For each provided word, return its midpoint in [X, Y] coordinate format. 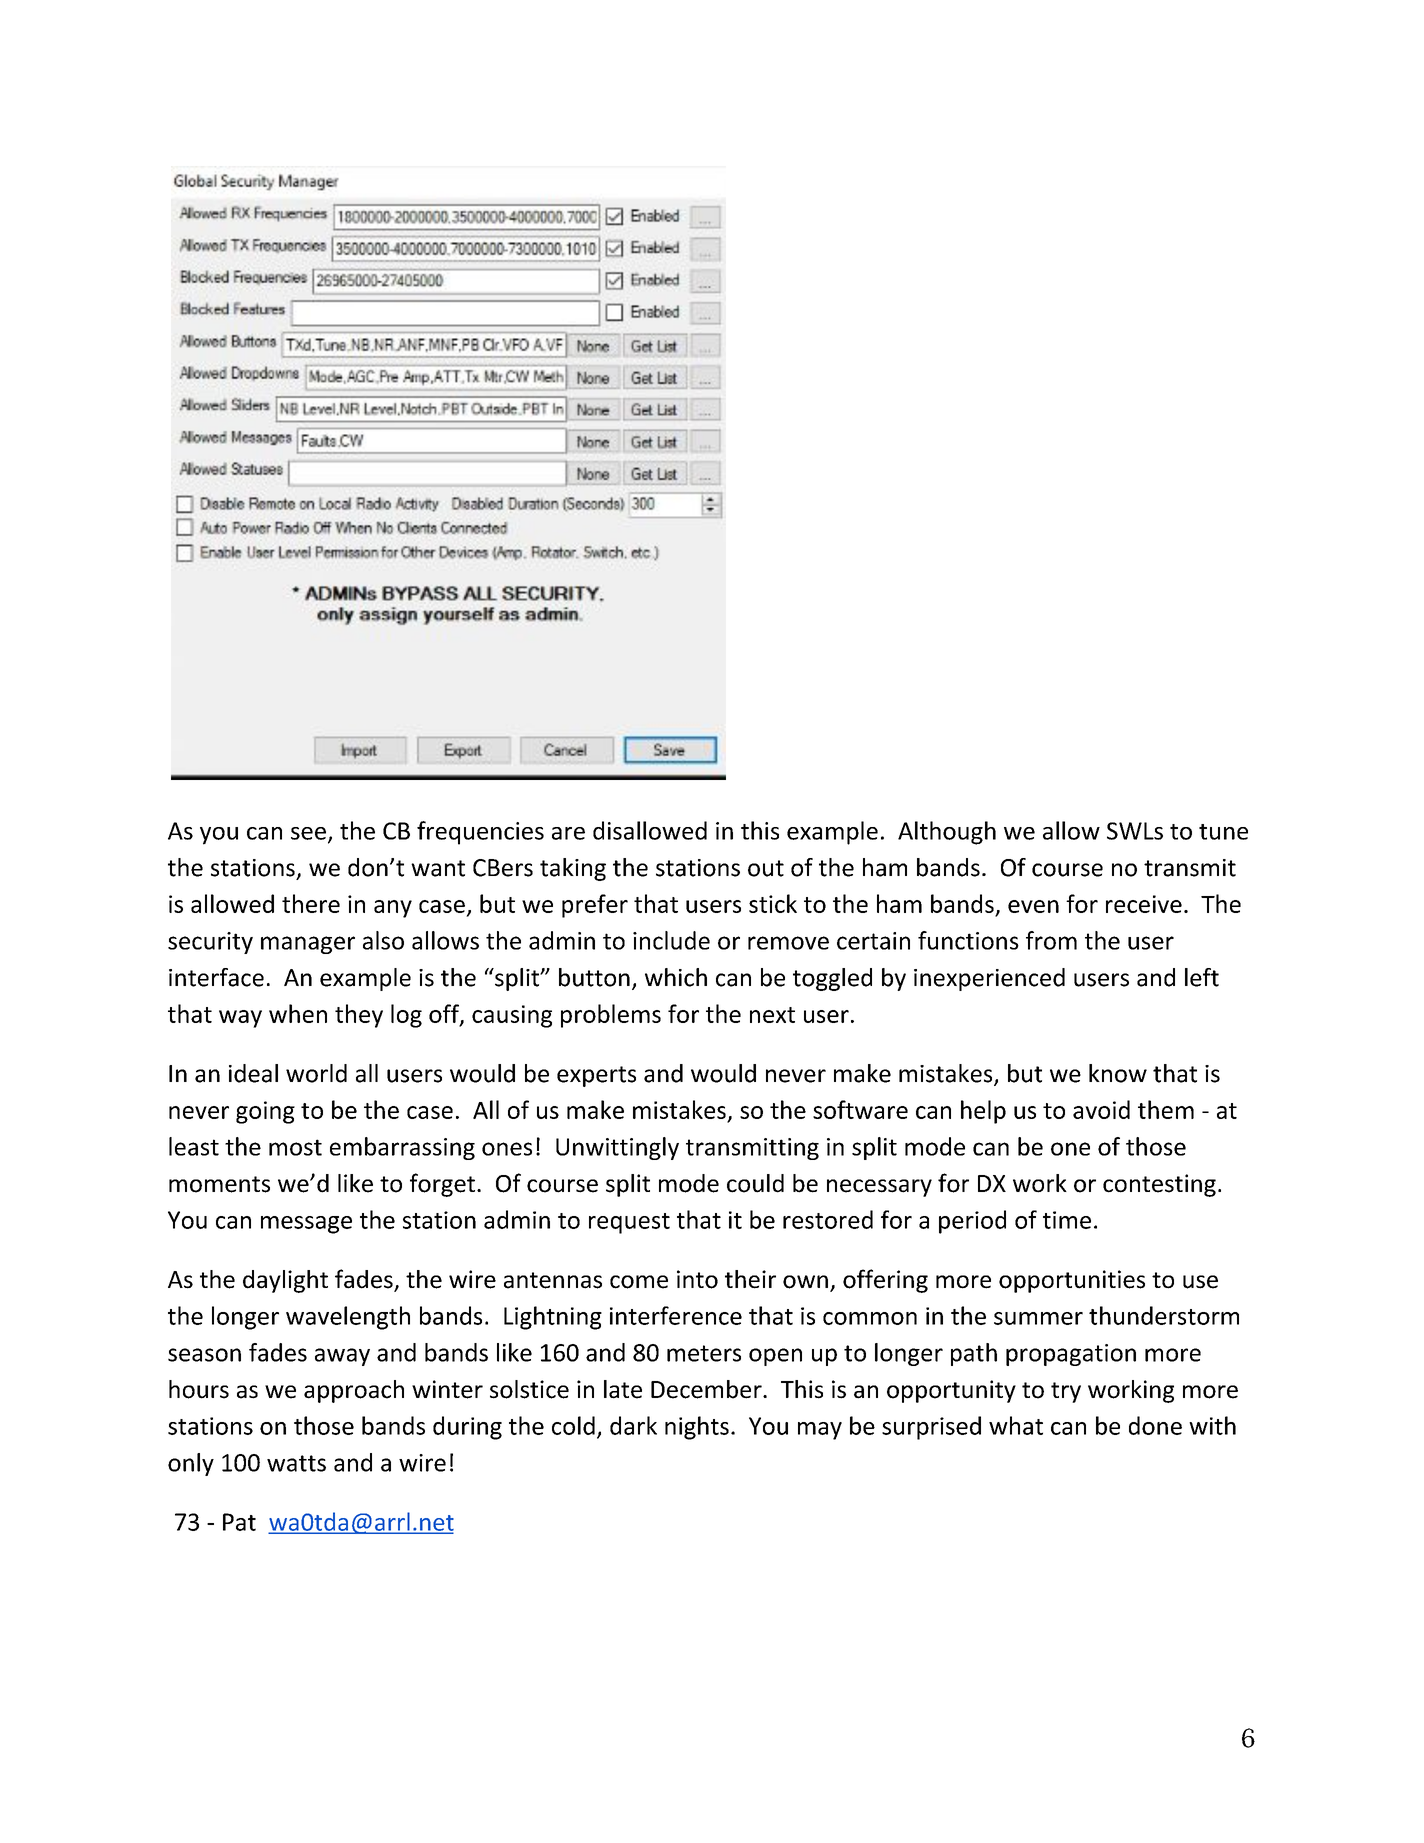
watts [296, 1463]
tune [1223, 832]
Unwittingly [617, 1148]
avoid [1101, 1109]
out [766, 868]
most [295, 1147]
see [308, 833]
